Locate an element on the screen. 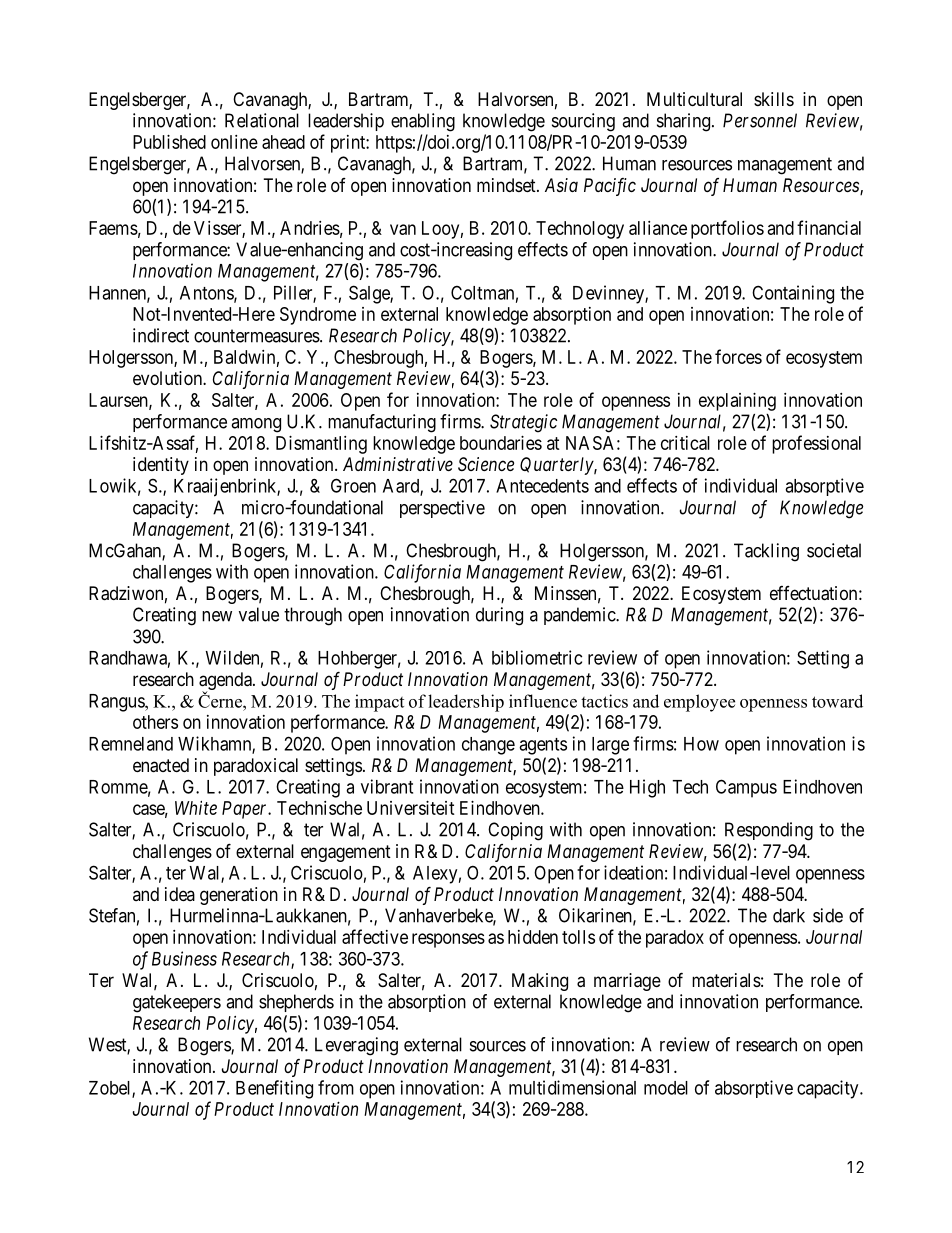 The width and height of the screenshot is (952, 1233). during is located at coordinates (499, 616).
